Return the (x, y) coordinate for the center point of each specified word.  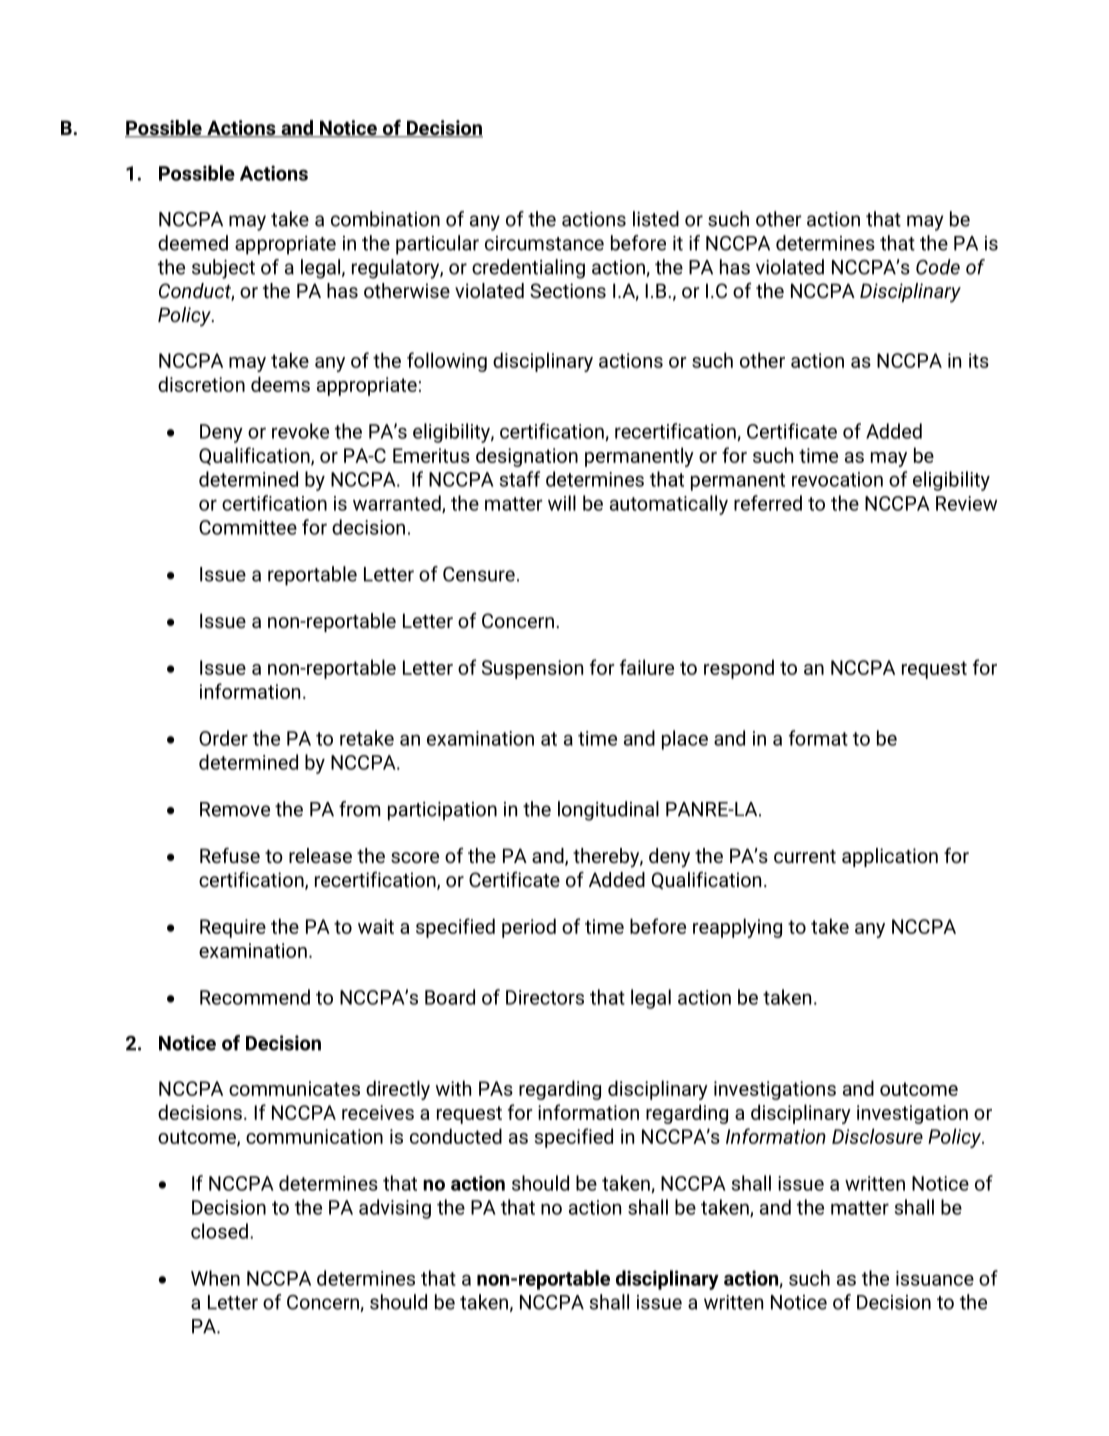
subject (223, 269)
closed (219, 1231)
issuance (935, 1278)
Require (233, 928)
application (890, 857)
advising (395, 1209)
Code (938, 267)
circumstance (544, 243)
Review (966, 503)
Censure (479, 574)
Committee (248, 527)
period (529, 928)
